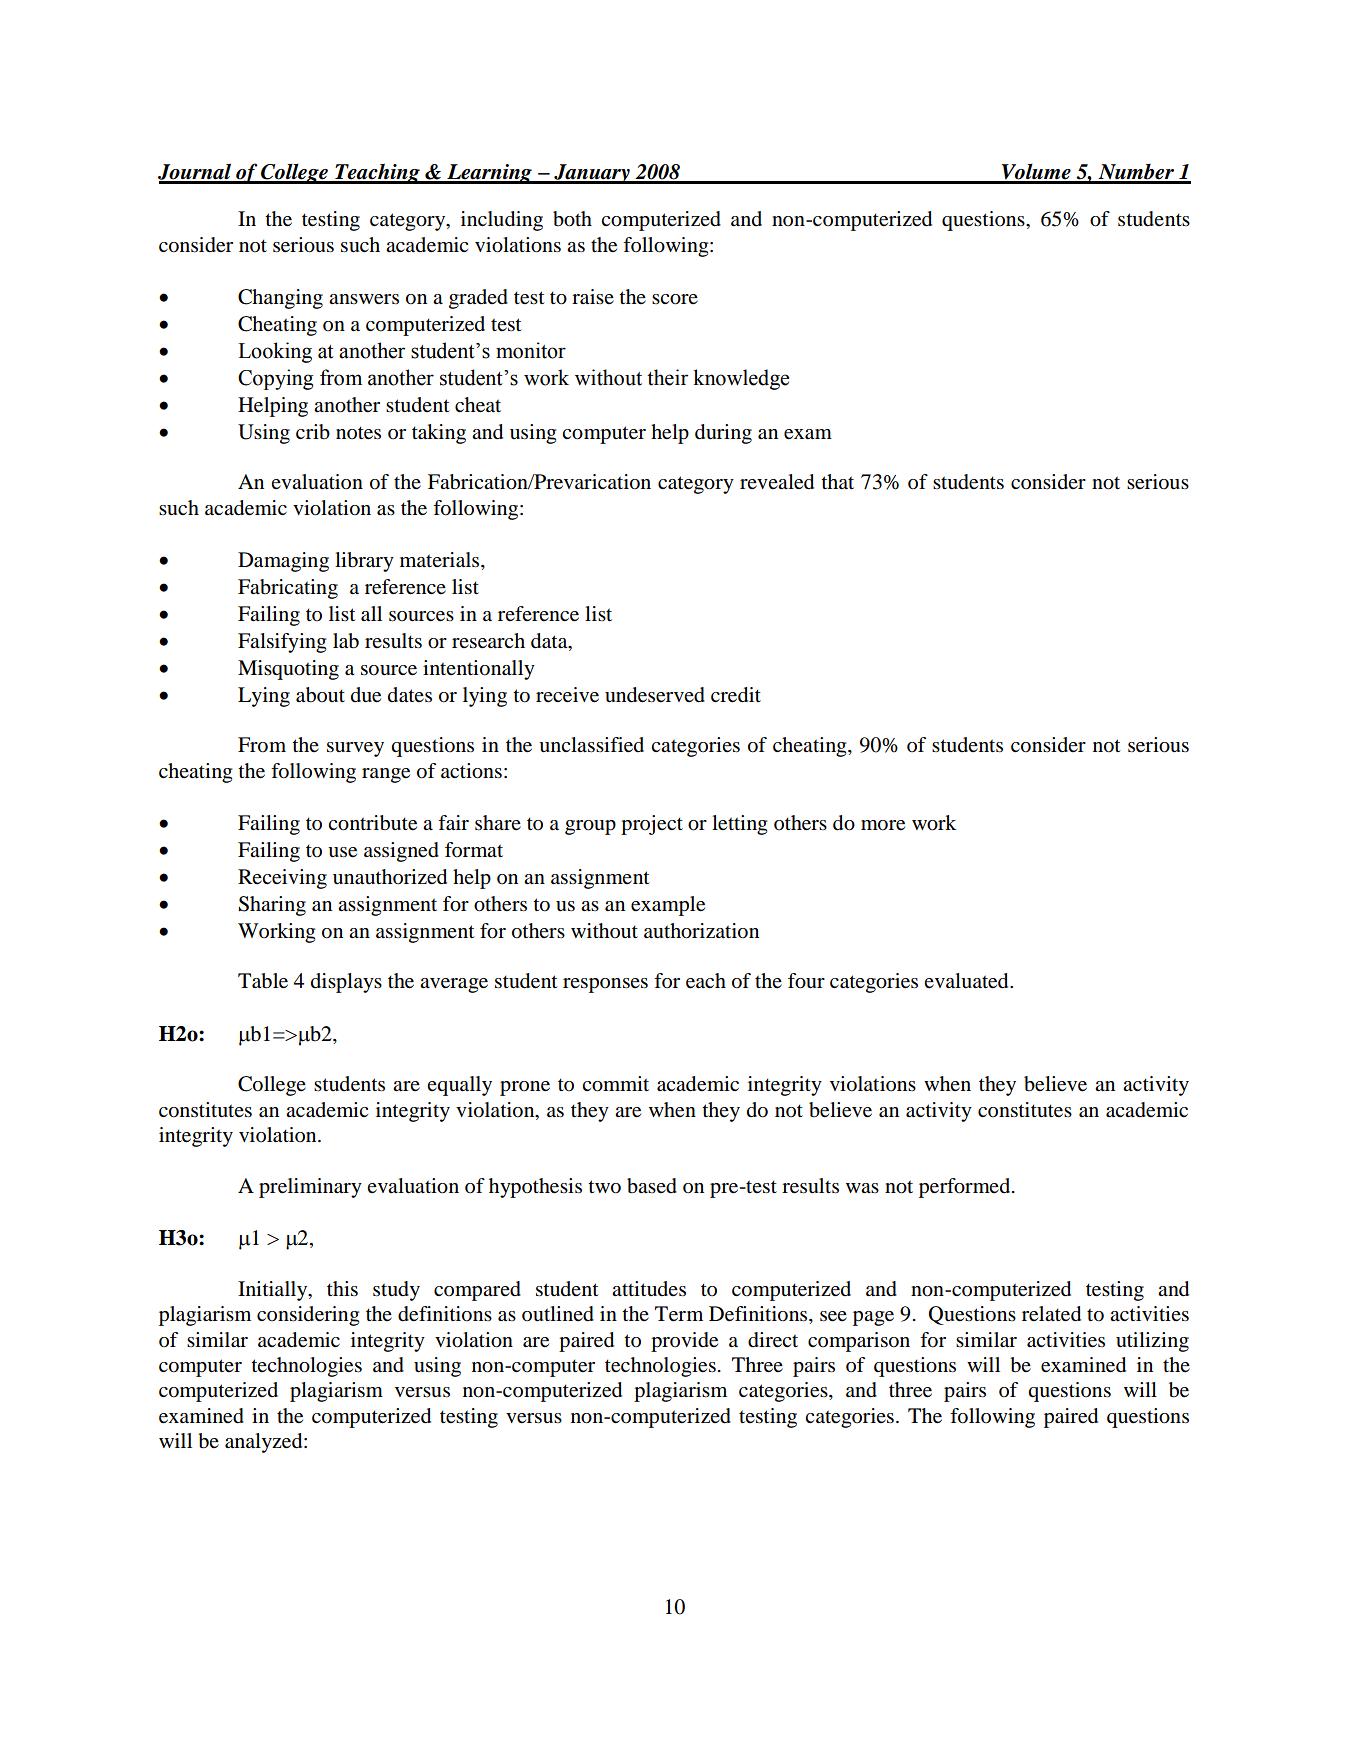 The height and width of the screenshot is (1746, 1349). Describe the element at coordinates (592, 174) in the screenshot. I see `January` at that location.
